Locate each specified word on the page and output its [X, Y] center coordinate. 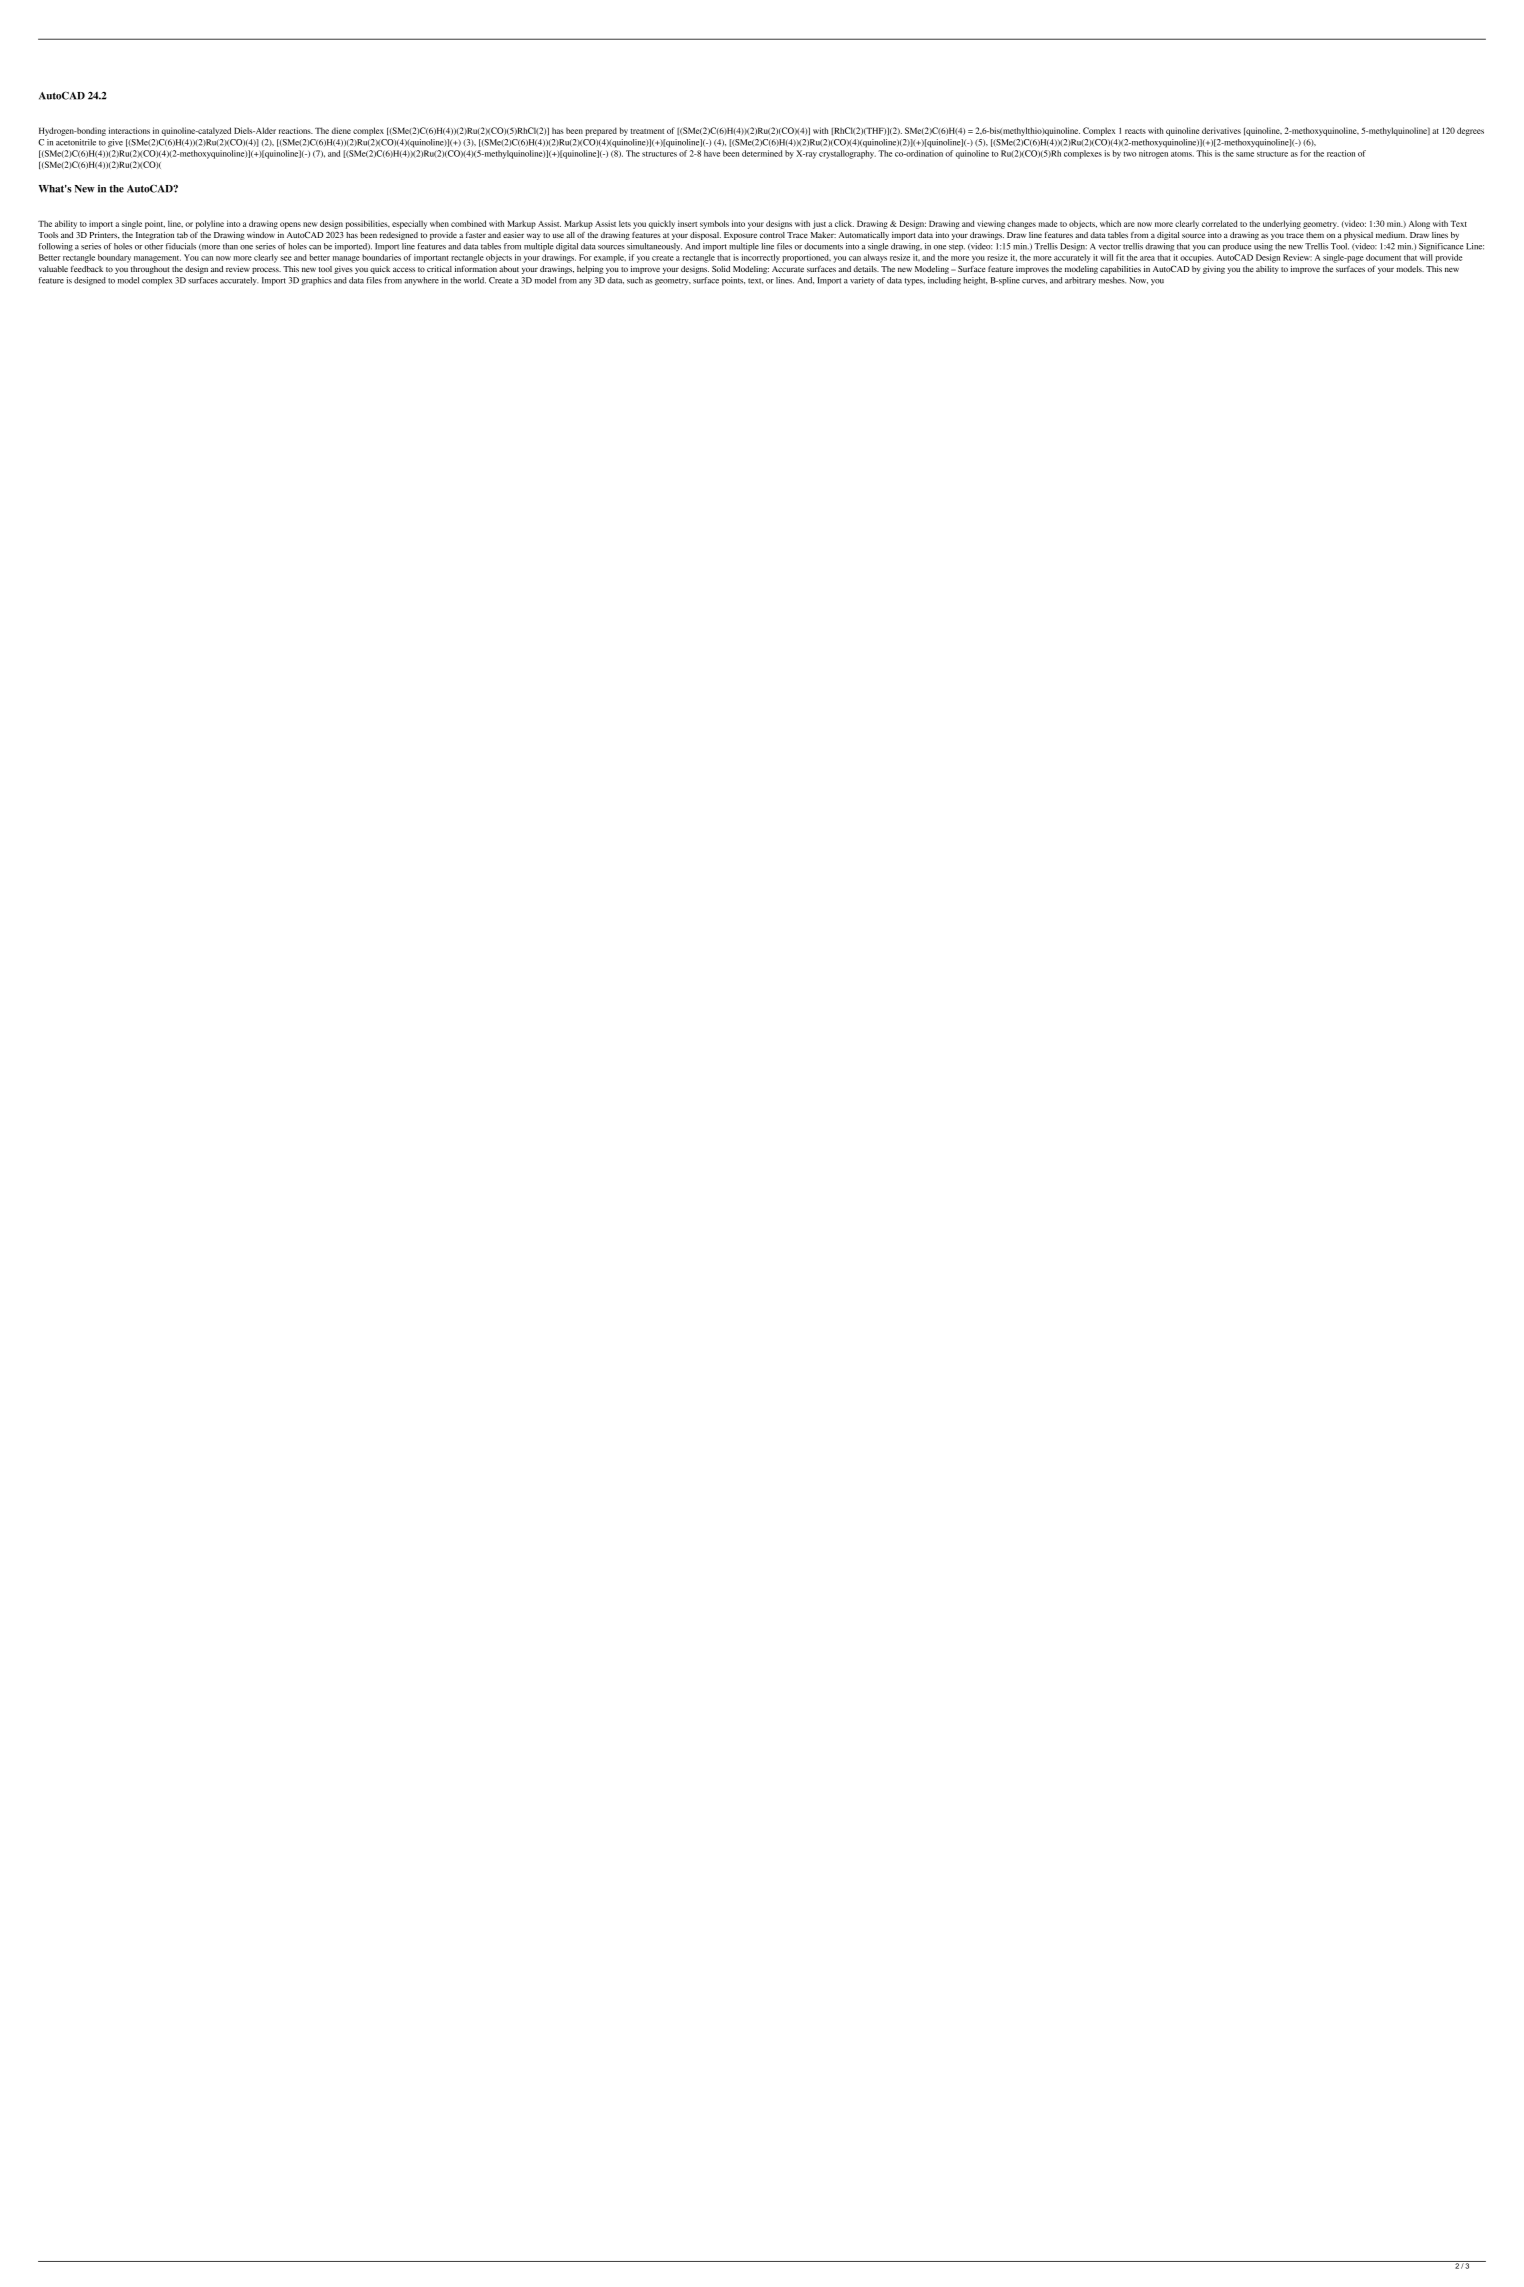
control [772, 235]
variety [862, 281]
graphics [316, 281]
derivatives [1221, 130]
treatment [647, 131]
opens [290, 225]
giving [1214, 270]
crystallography [847, 154]
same [1245, 154]
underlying [1282, 224]
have [712, 153]
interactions [129, 130]
